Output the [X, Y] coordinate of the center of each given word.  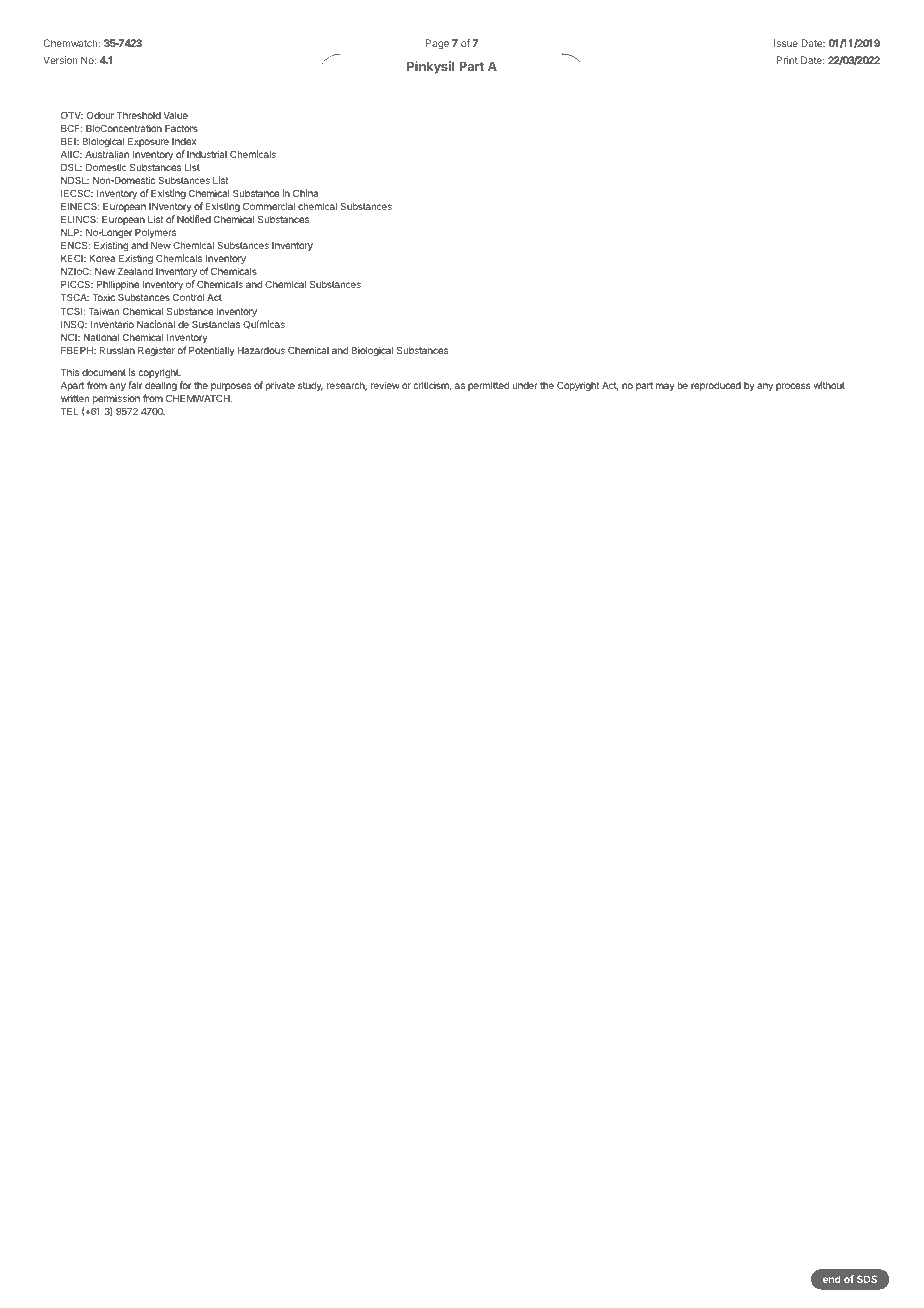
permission [116, 399]
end [832, 1279]
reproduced [716, 386]
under [525, 385]
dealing [161, 386]
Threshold [139, 115]
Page [437, 44]
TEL [69, 411]
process [793, 387]
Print [787, 60]
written [75, 398]
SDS [867, 1279]
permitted [488, 386]
